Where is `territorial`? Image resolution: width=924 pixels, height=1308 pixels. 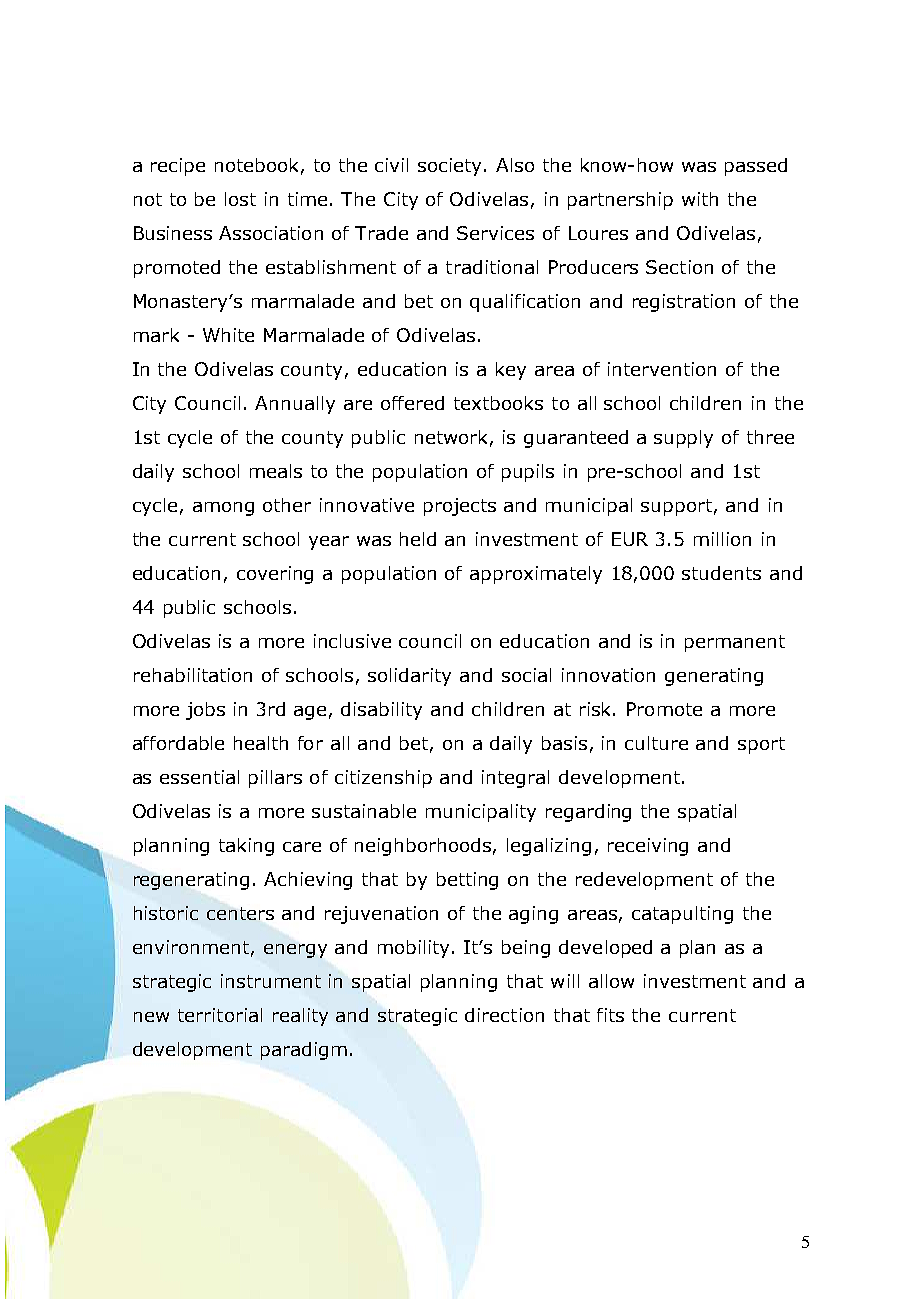 territorial is located at coordinates (220, 1015).
